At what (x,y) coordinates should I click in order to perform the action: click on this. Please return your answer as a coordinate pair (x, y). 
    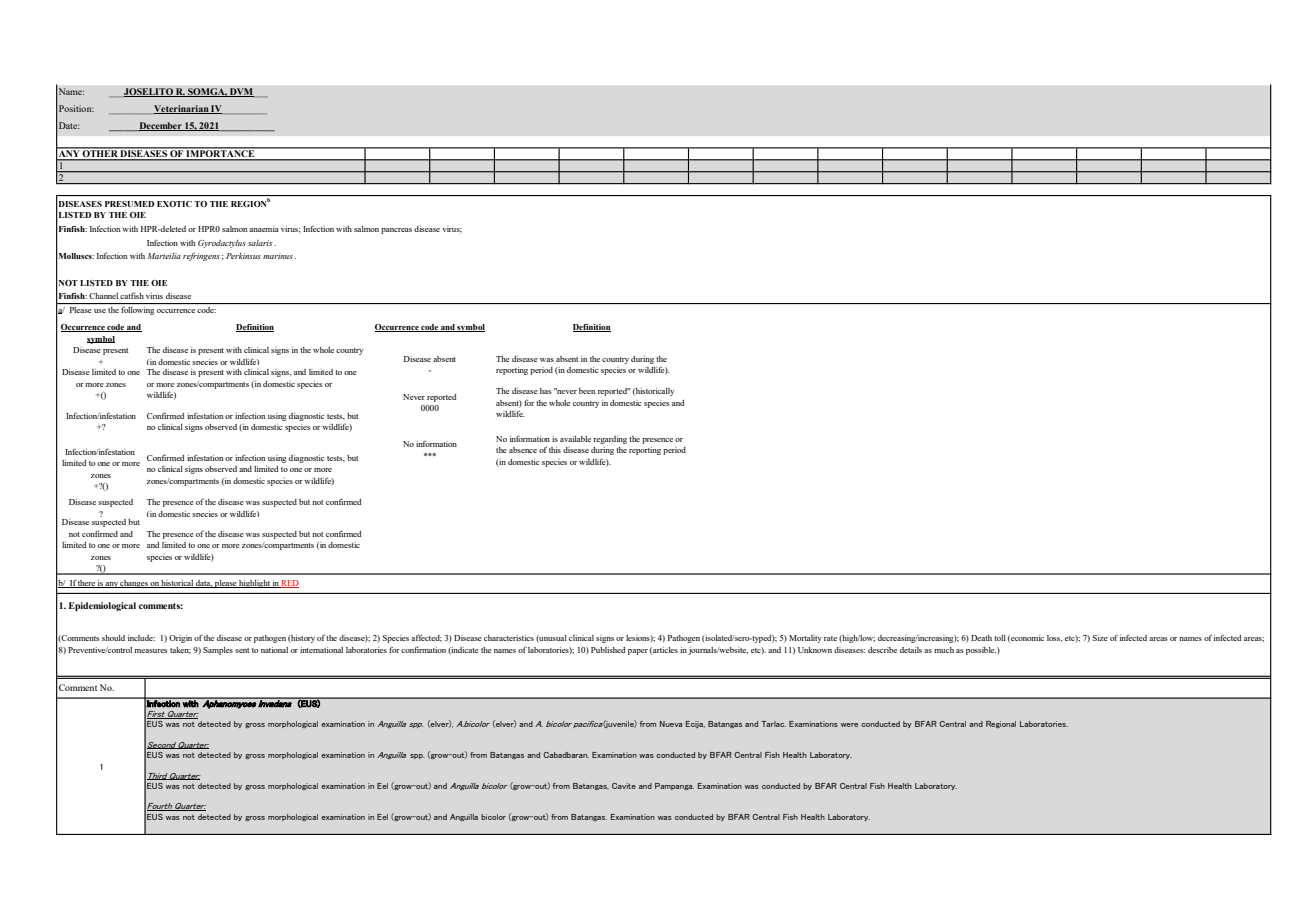
    Looking at the image, I should click on (555, 450).
